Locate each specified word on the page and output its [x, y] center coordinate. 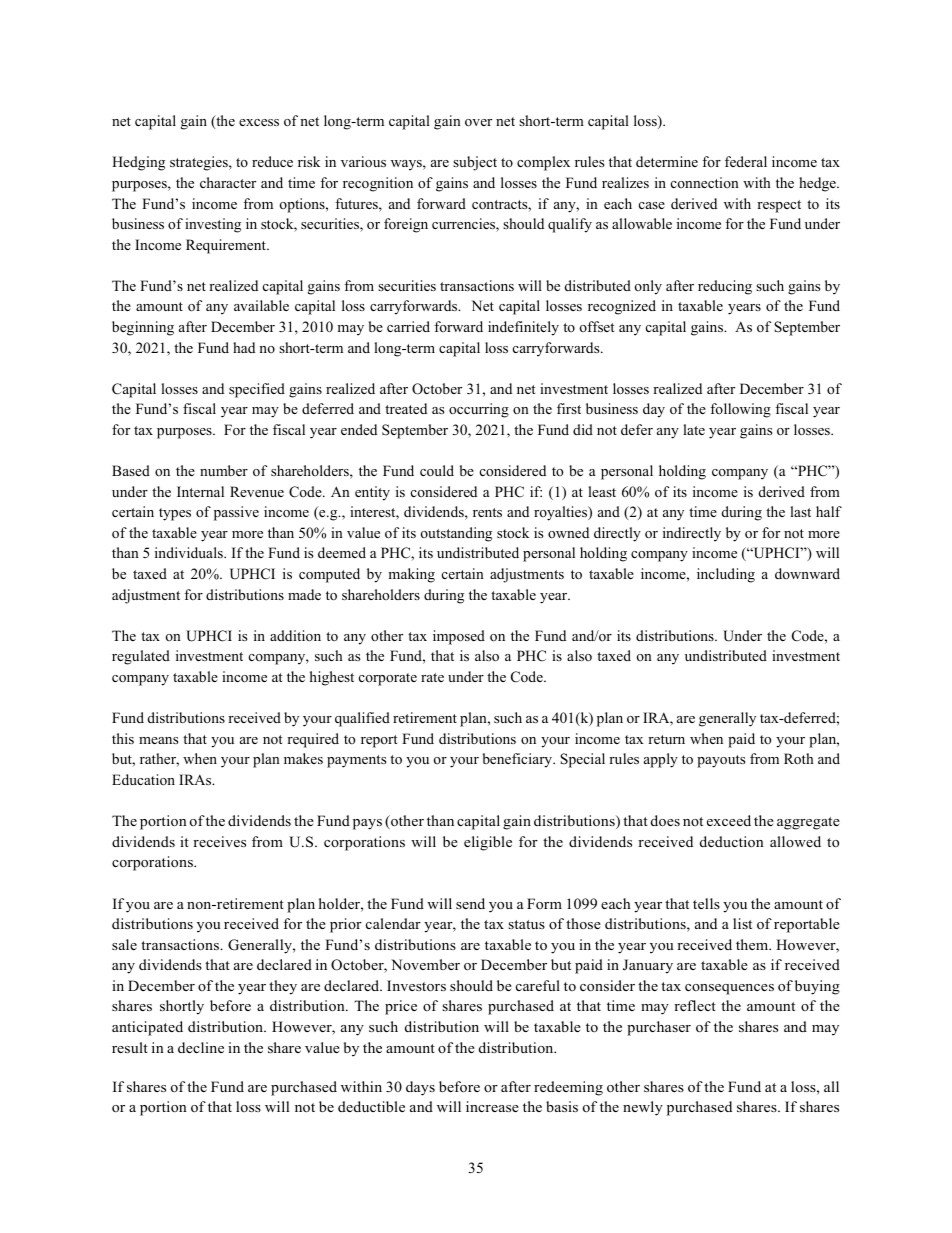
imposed [459, 637]
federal [746, 161]
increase [492, 1106]
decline [201, 1047]
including [726, 575]
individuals [190, 552]
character [228, 182]
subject [475, 163]
